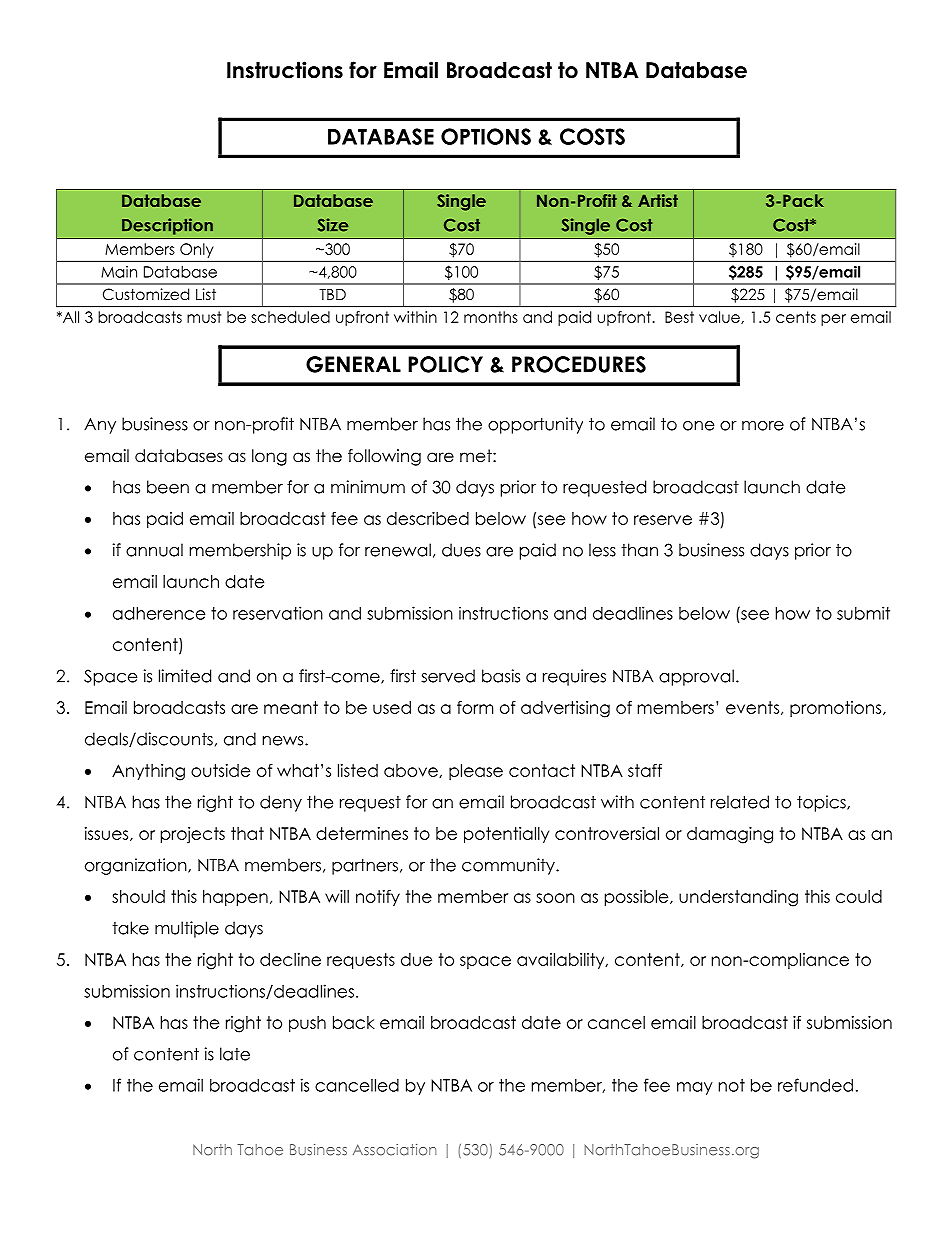 The image size is (952, 1233). What do you see at coordinates (475, 707) in the screenshot?
I see `form` at bounding box center [475, 707].
